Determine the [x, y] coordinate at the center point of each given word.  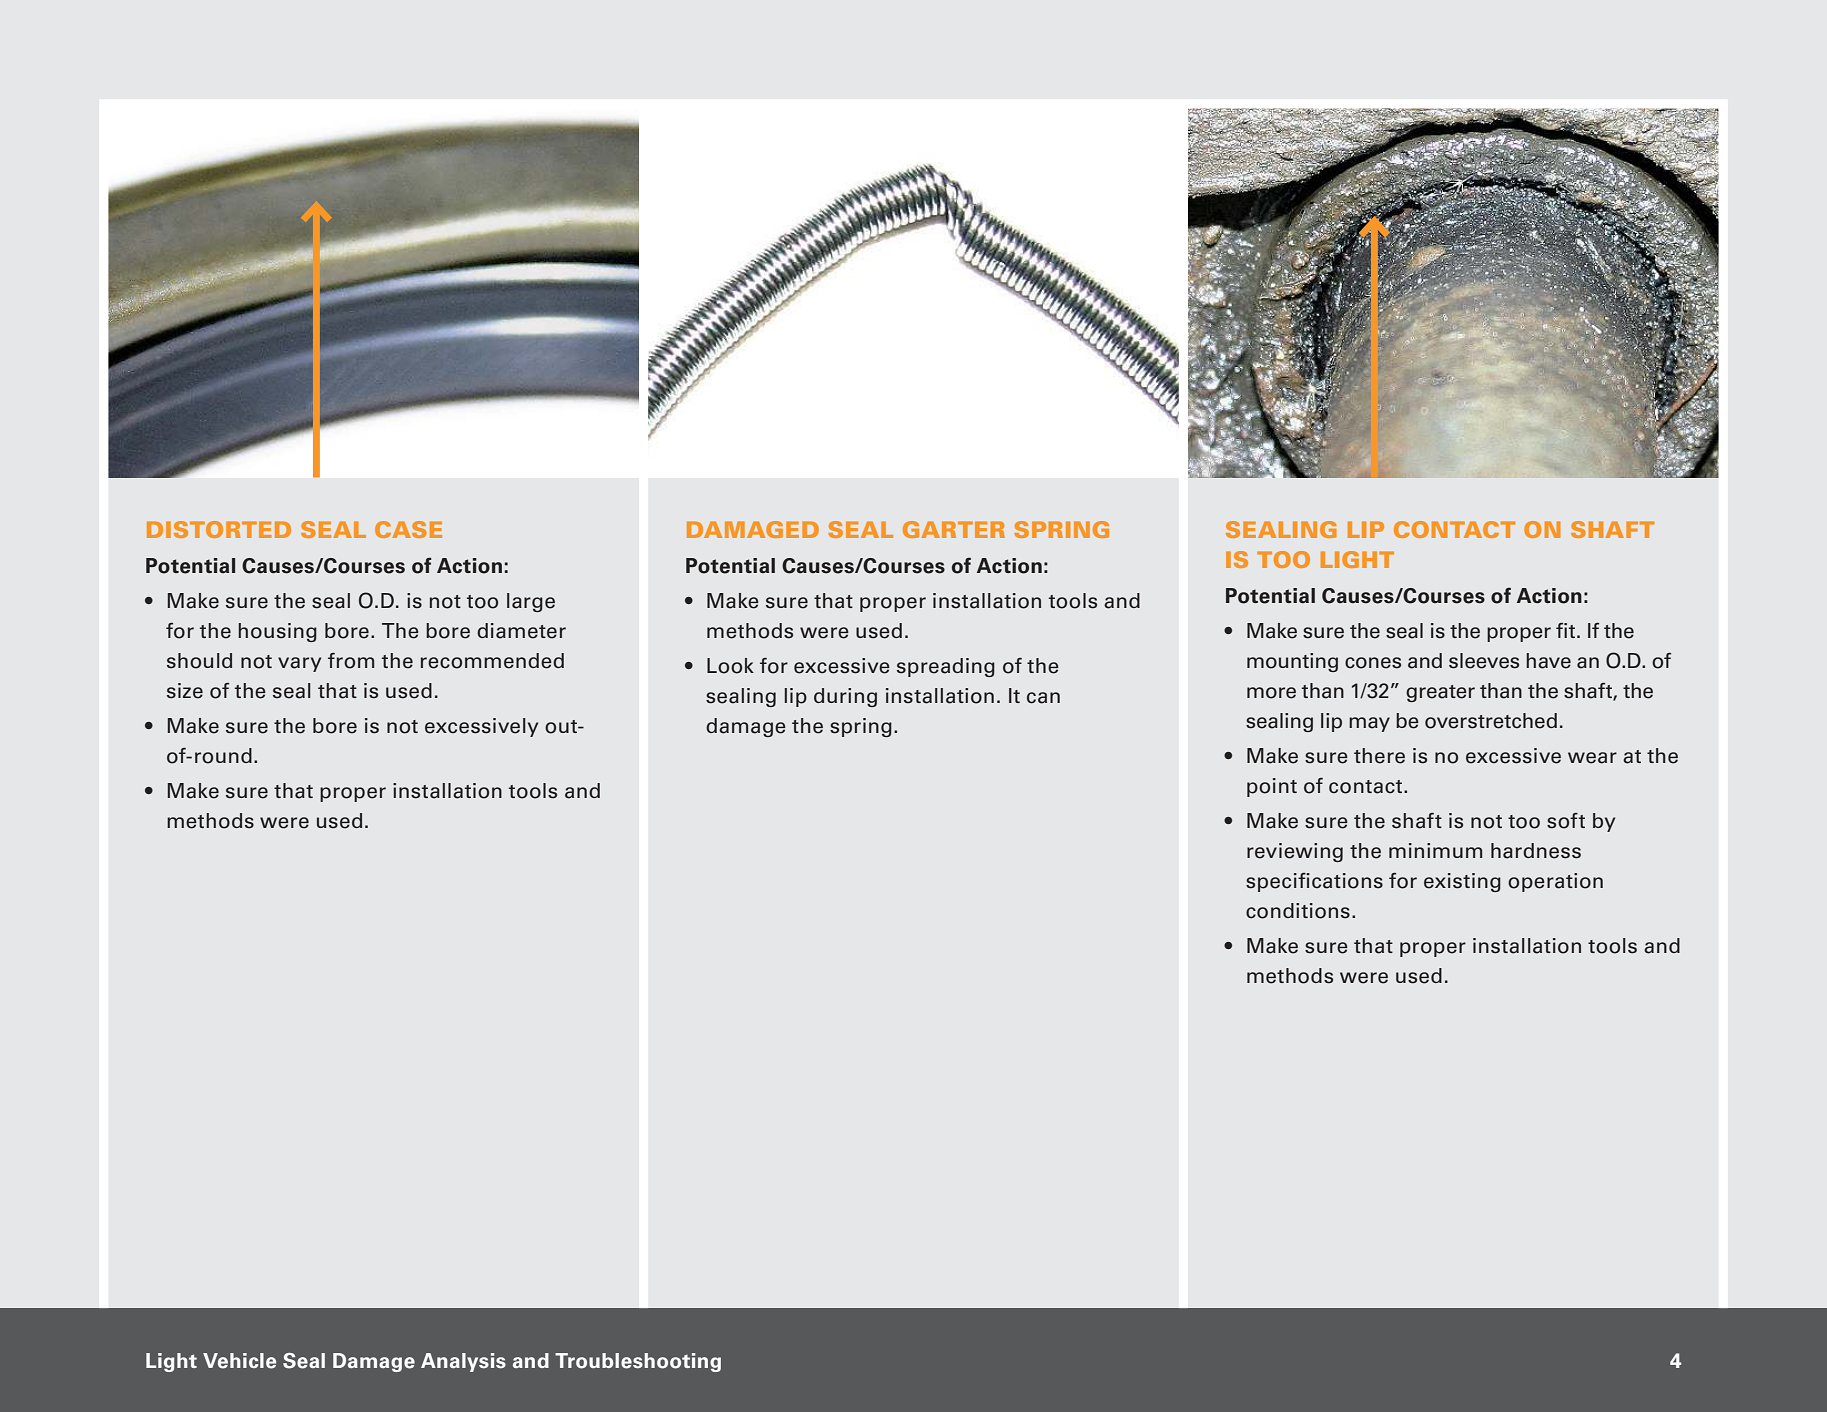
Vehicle [239, 1361]
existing [1462, 882]
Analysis [463, 1362]
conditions [1298, 911]
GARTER [954, 529]
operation [1555, 882]
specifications [1314, 882]
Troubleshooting [638, 1362]
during [845, 697]
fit [1567, 630]
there [1379, 756]
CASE [408, 529]
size [185, 691]
